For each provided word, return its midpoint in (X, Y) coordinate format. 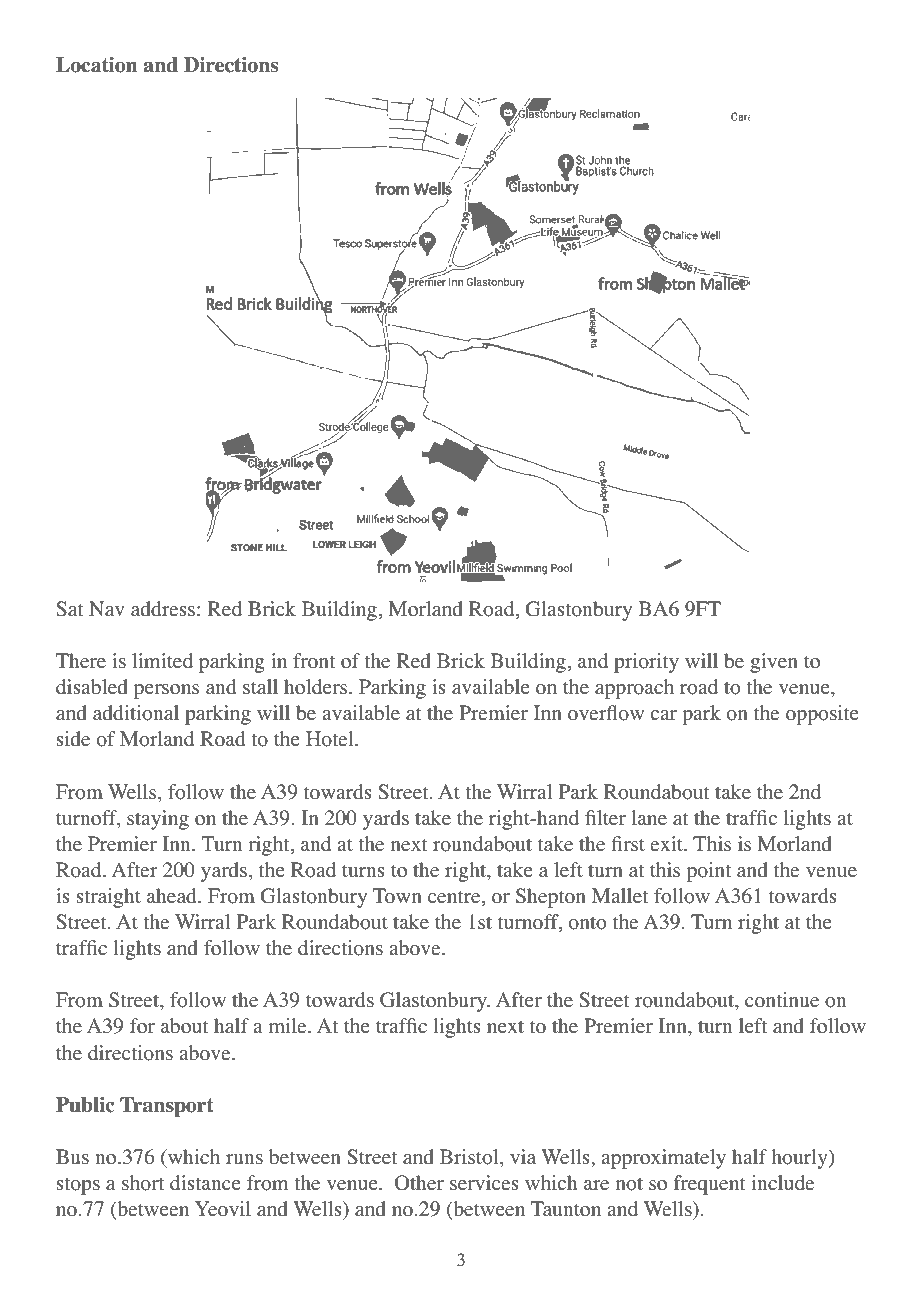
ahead (173, 896)
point (709, 872)
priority (646, 663)
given (774, 663)
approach (634, 689)
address (163, 609)
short (143, 1183)
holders (317, 687)
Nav (107, 608)
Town (397, 896)
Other (419, 1183)
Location (97, 65)
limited (162, 661)
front (314, 661)
